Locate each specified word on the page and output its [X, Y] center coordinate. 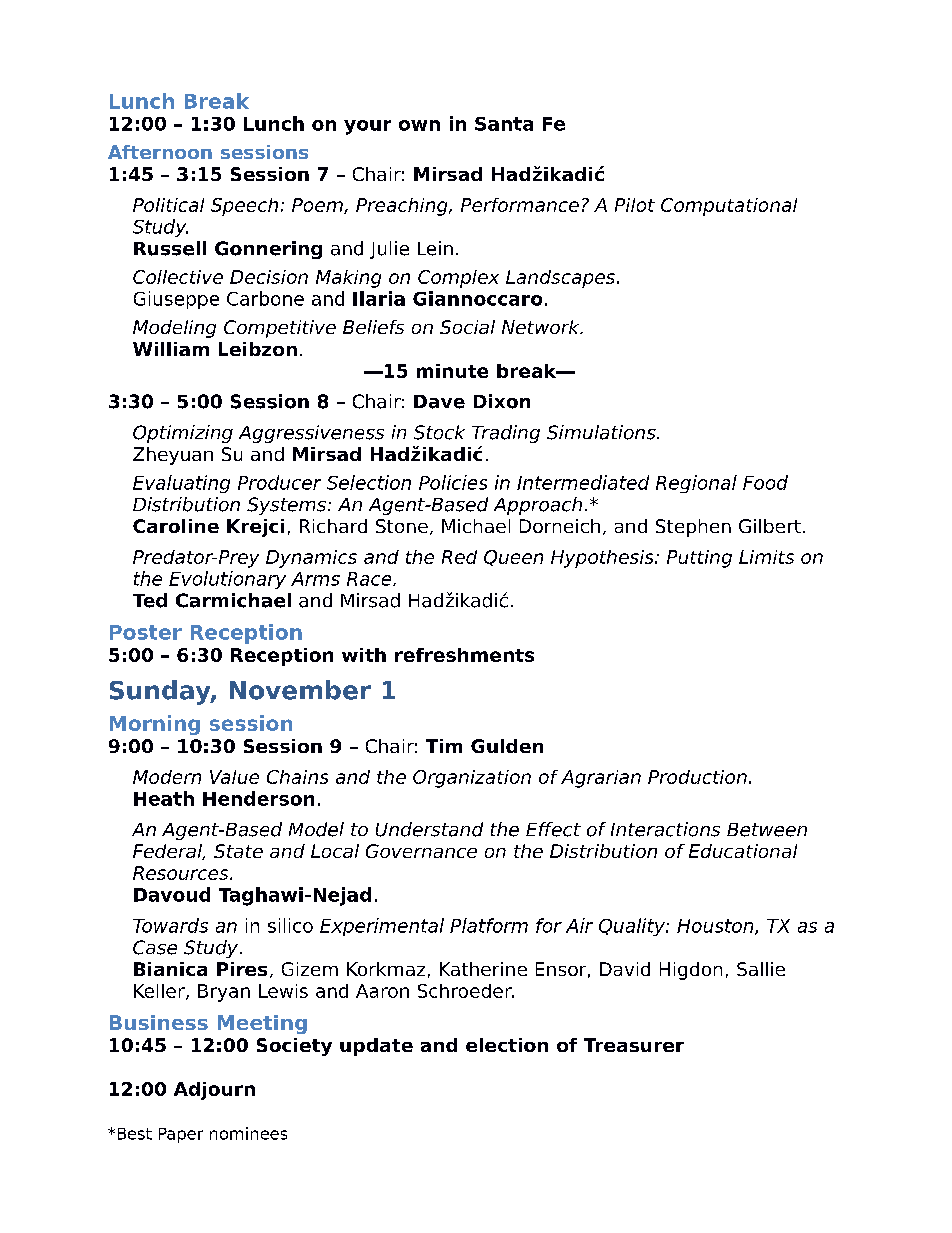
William [171, 349]
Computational [729, 207]
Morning [155, 725]
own [419, 125]
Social [467, 327]
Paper [181, 1135]
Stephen [693, 528]
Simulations [602, 432]
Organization [472, 779]
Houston [716, 927]
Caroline [176, 526]
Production [697, 777]
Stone [402, 526]
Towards [170, 925]
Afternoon [160, 152]
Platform [489, 925]
